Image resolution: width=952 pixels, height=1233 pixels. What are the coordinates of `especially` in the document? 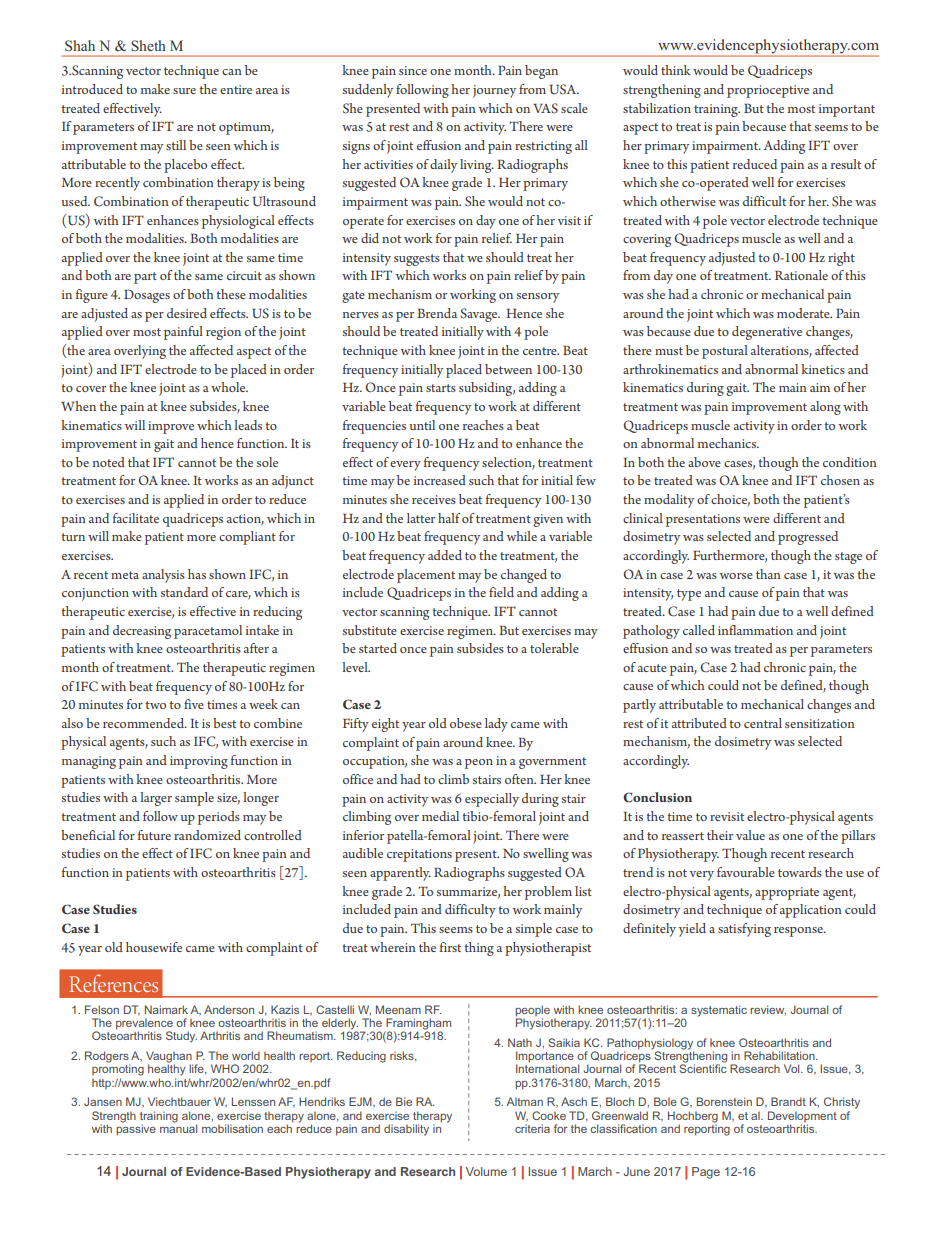 It's located at (492, 800).
